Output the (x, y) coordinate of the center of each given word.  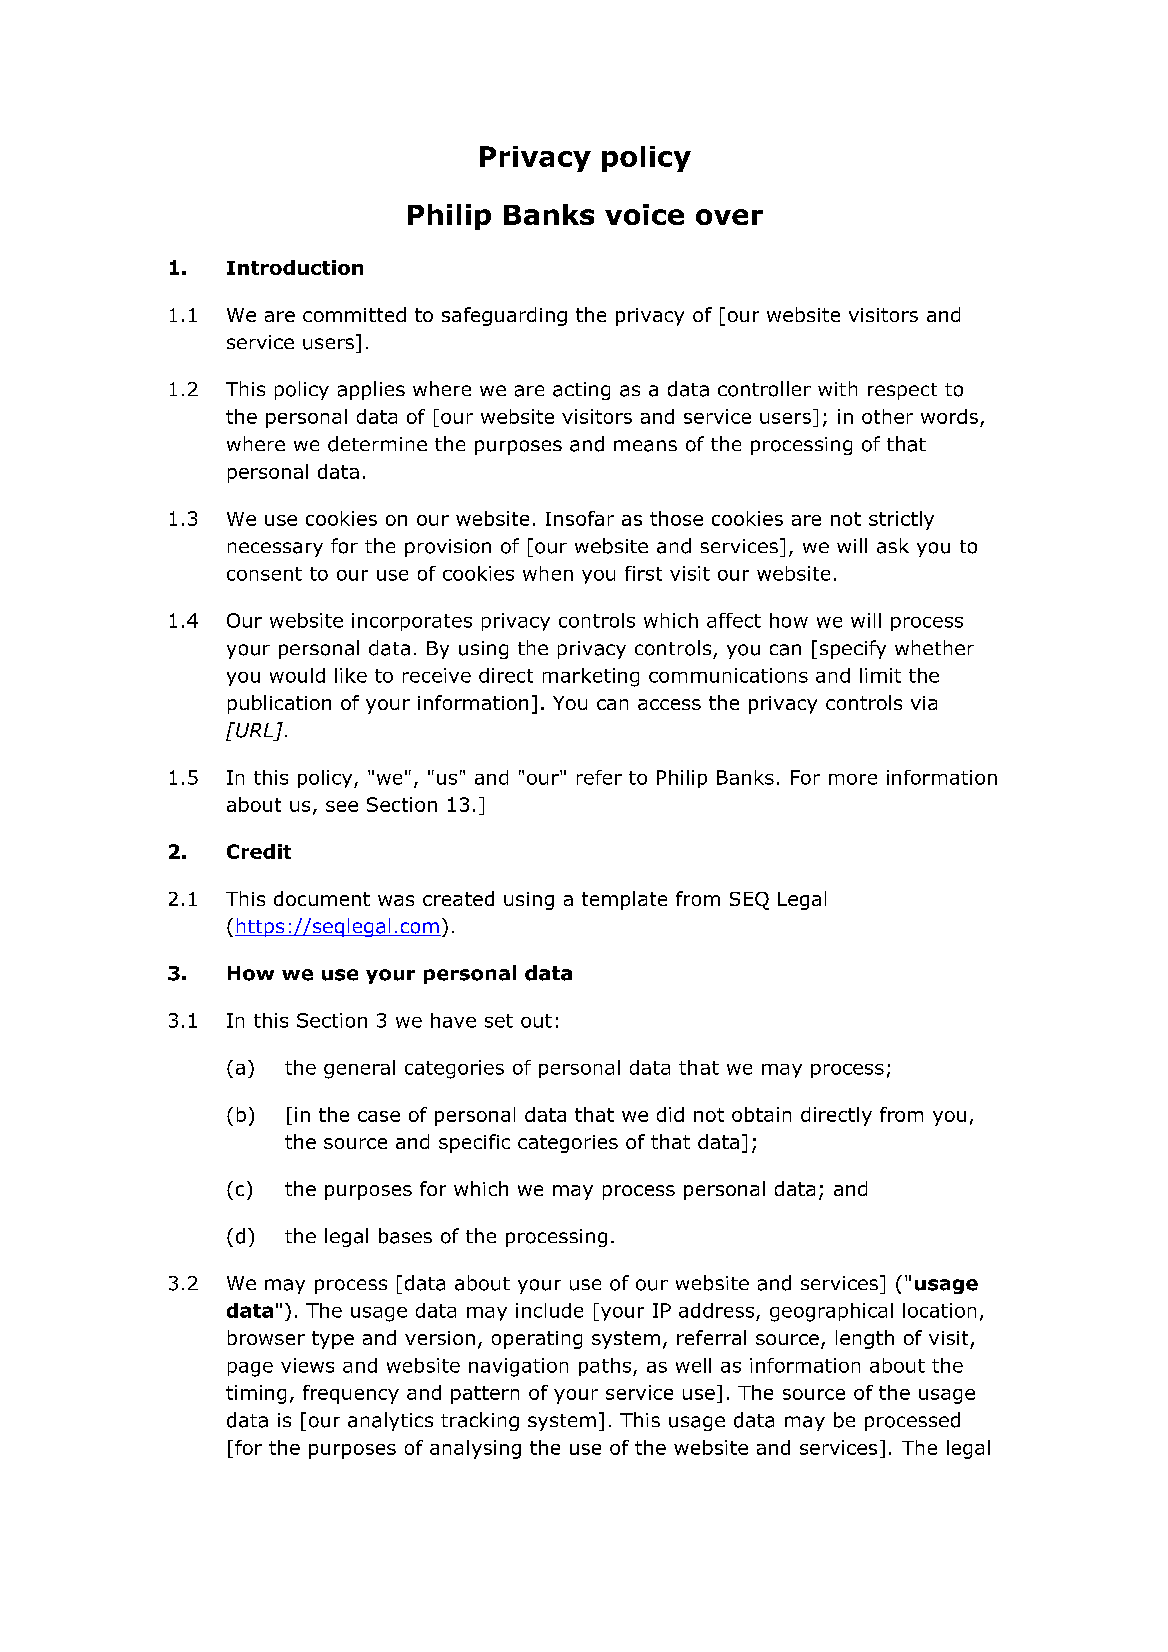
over (729, 217)
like (351, 675)
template (624, 900)
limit (880, 675)
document (322, 898)
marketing (591, 677)
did (670, 1114)
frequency (351, 1394)
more (853, 779)
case (379, 1116)
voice (644, 214)
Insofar (580, 518)
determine (377, 444)
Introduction (295, 267)
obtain (761, 1114)
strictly (901, 520)
